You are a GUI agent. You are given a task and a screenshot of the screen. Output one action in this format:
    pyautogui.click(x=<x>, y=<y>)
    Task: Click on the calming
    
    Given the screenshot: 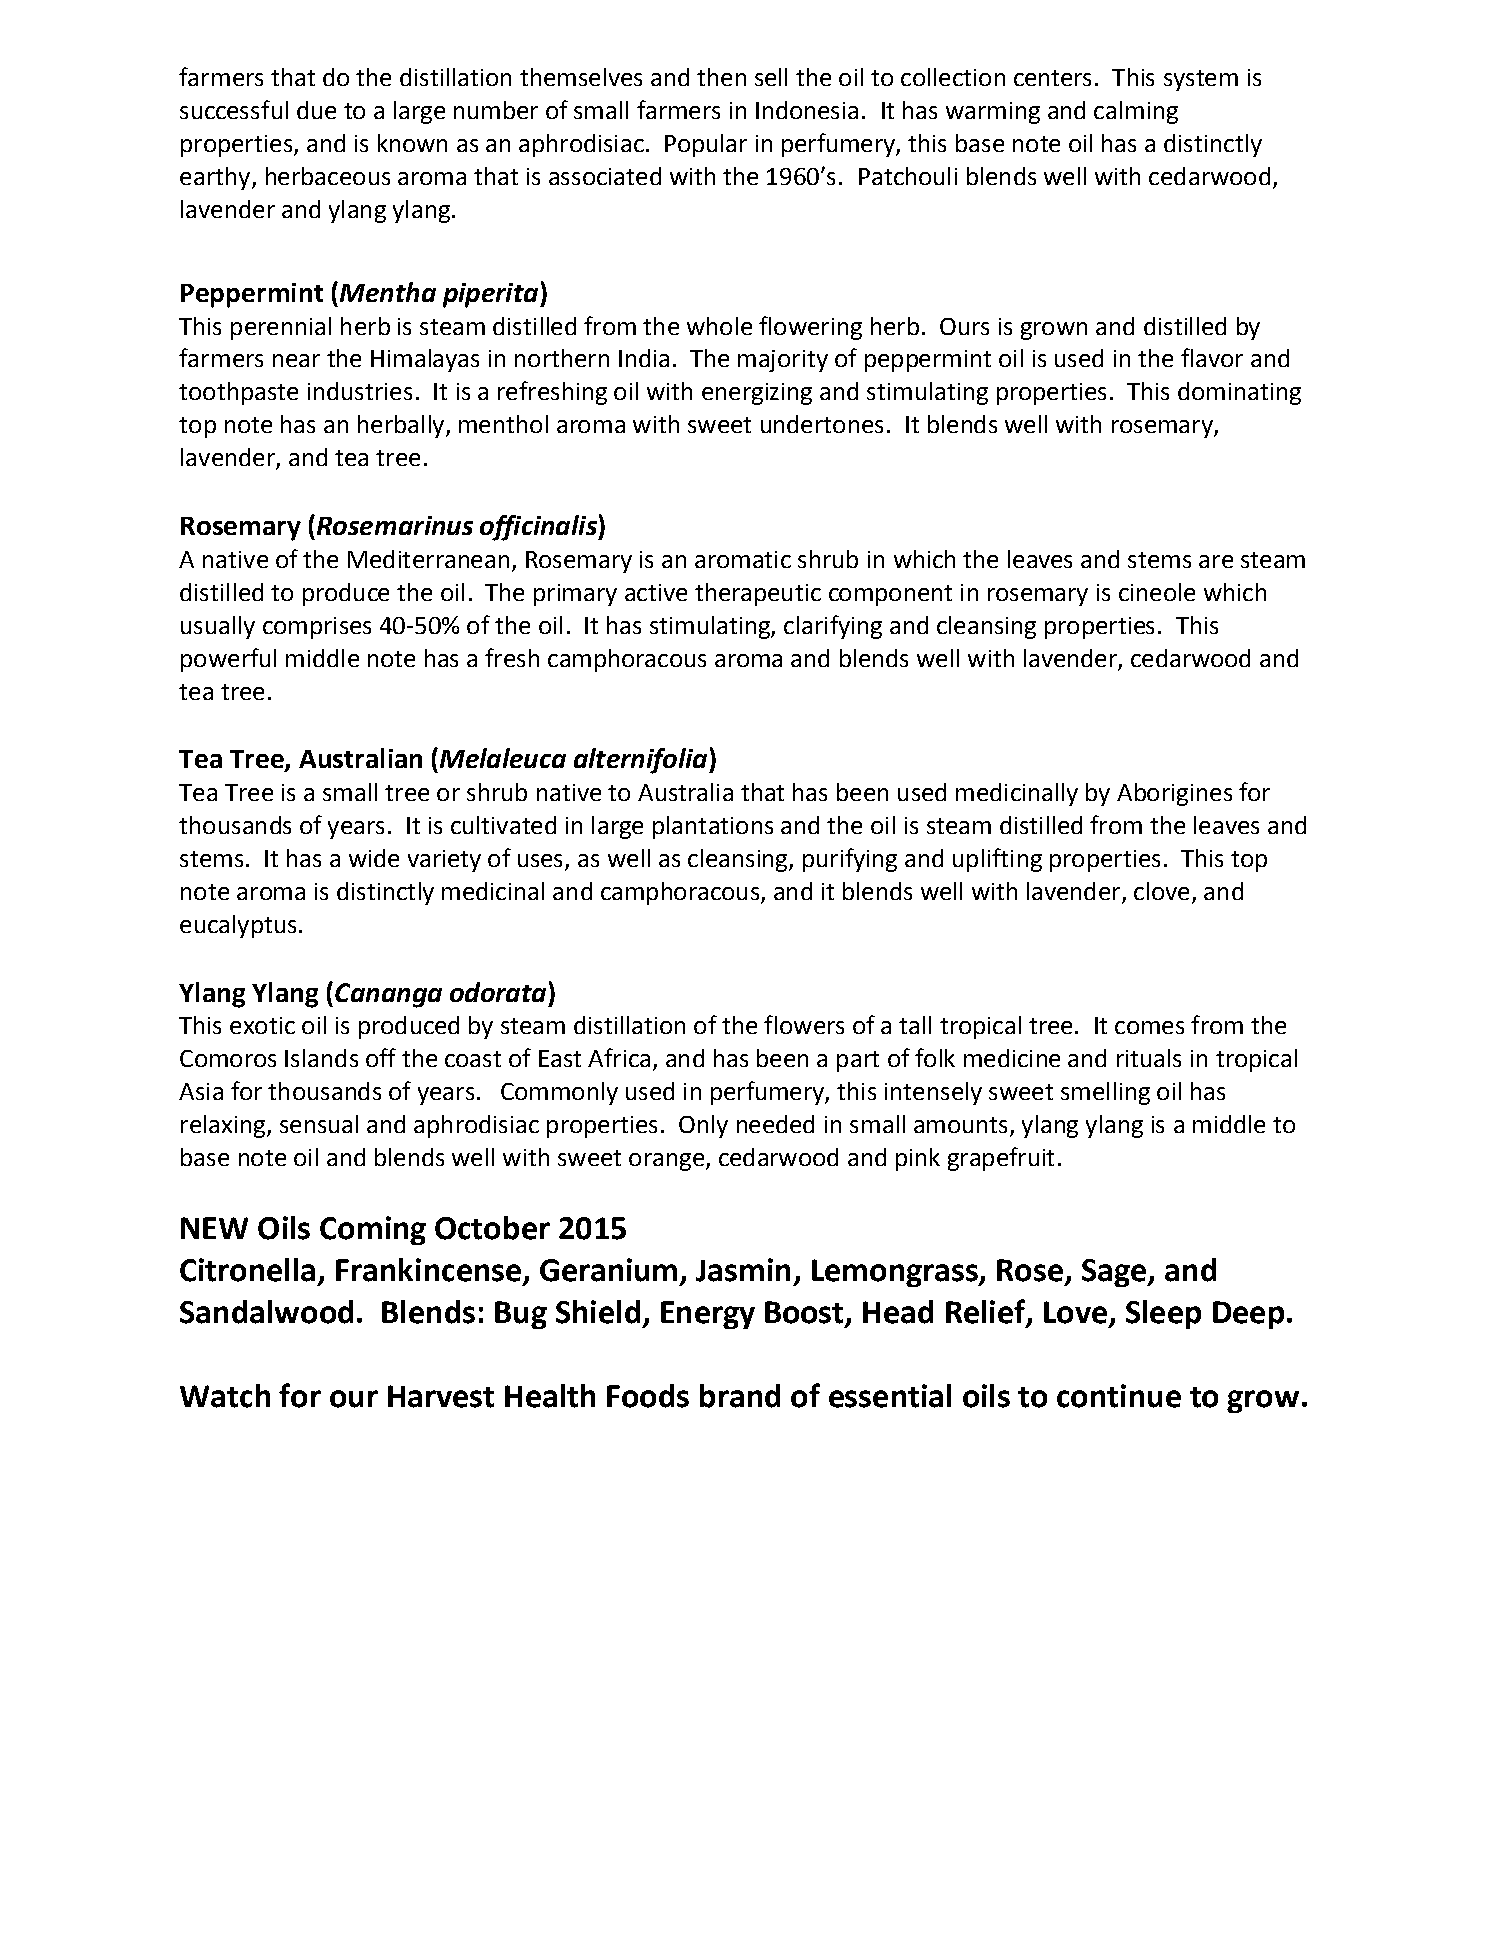 What is the action you would take?
    pyautogui.click(x=1136, y=112)
